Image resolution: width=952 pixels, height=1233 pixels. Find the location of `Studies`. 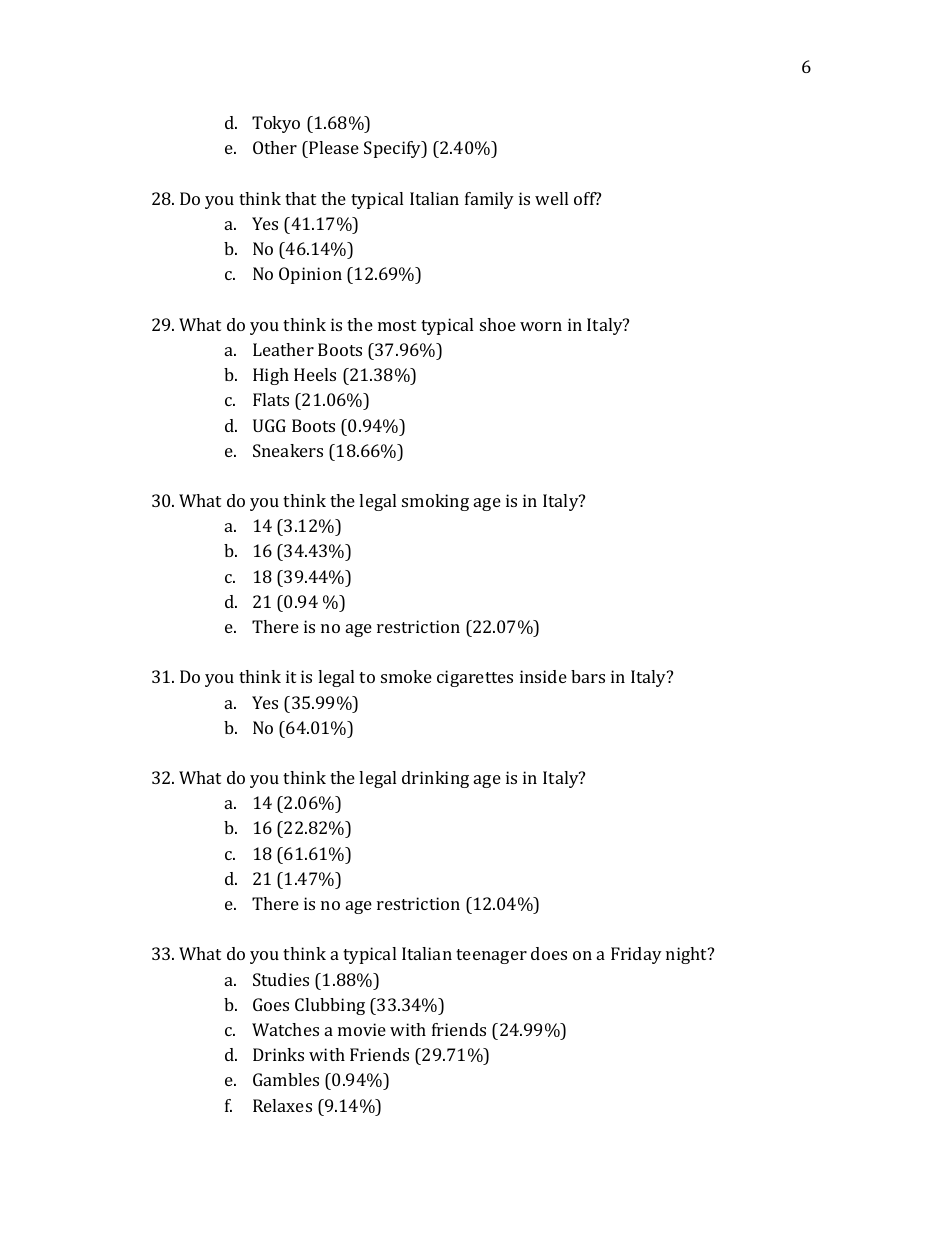

Studies is located at coordinates (281, 979).
